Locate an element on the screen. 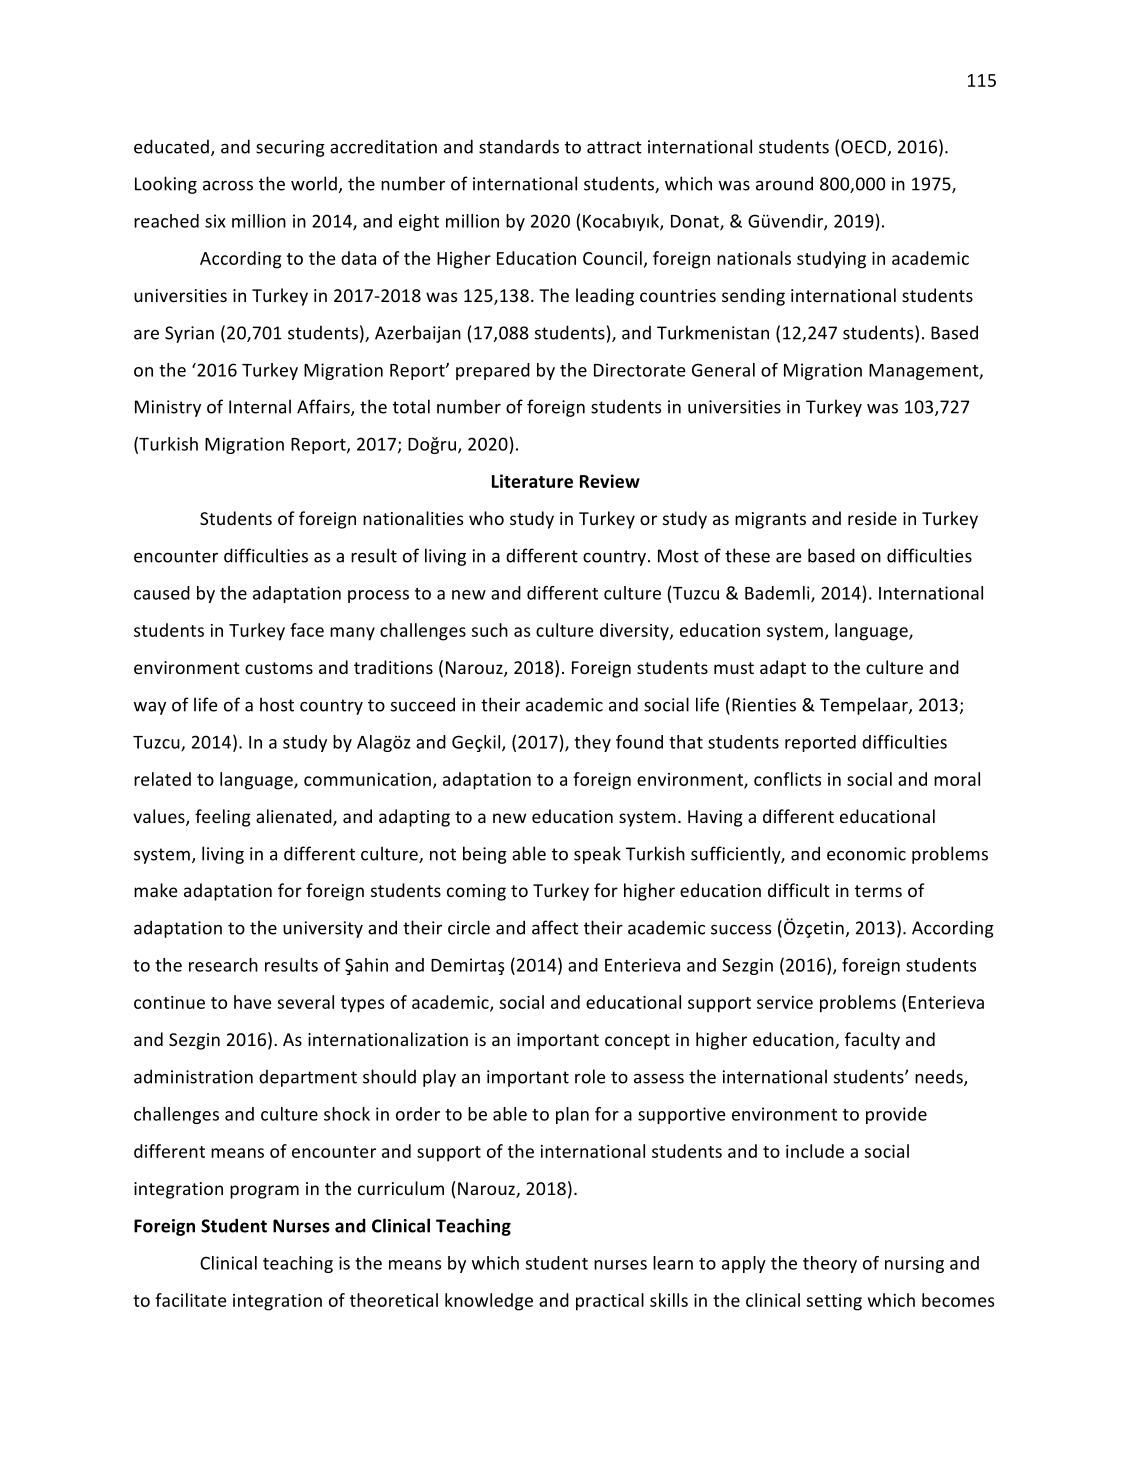  across is located at coordinates (228, 186).
